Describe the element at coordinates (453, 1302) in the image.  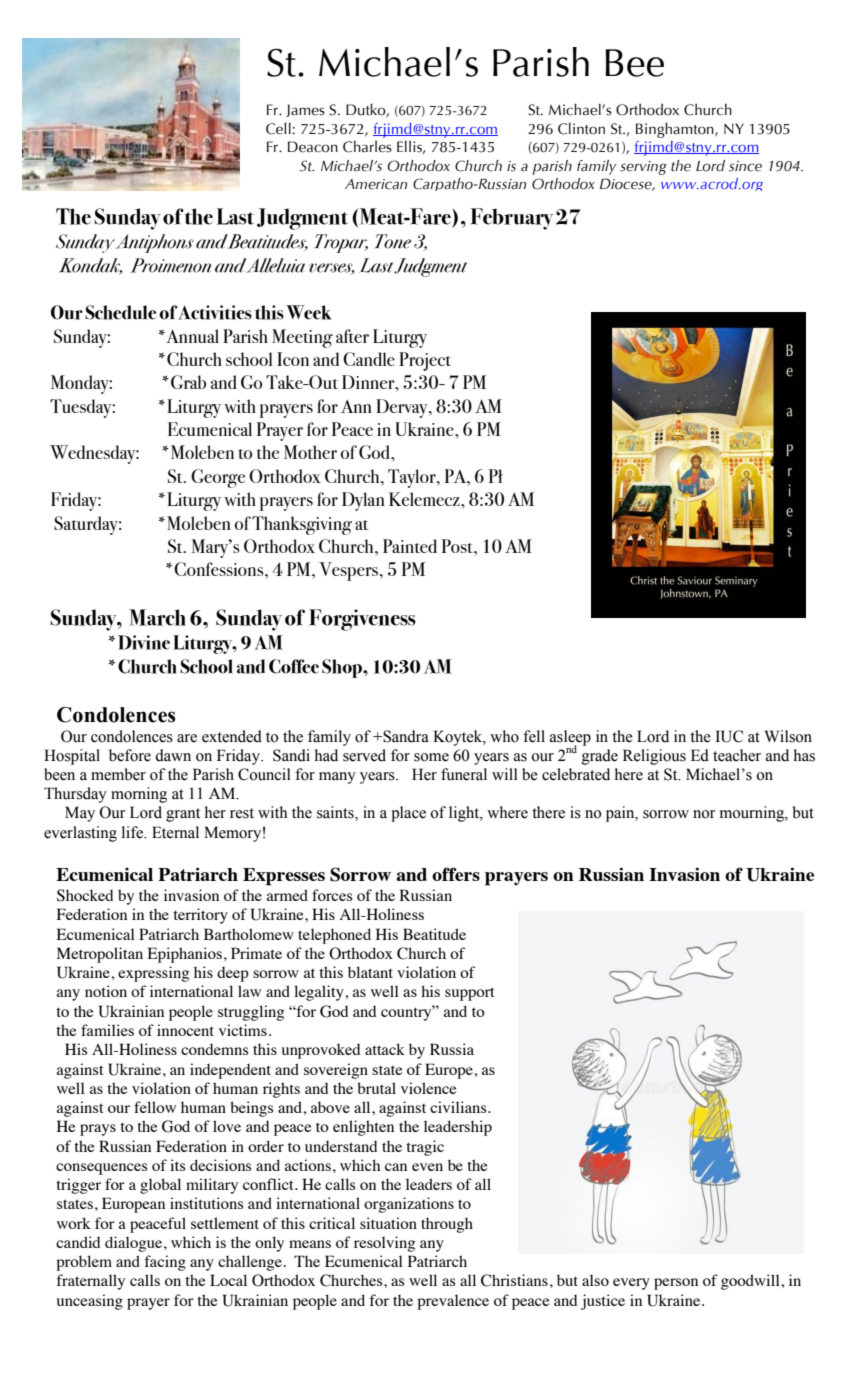
I see `prevalence` at that location.
